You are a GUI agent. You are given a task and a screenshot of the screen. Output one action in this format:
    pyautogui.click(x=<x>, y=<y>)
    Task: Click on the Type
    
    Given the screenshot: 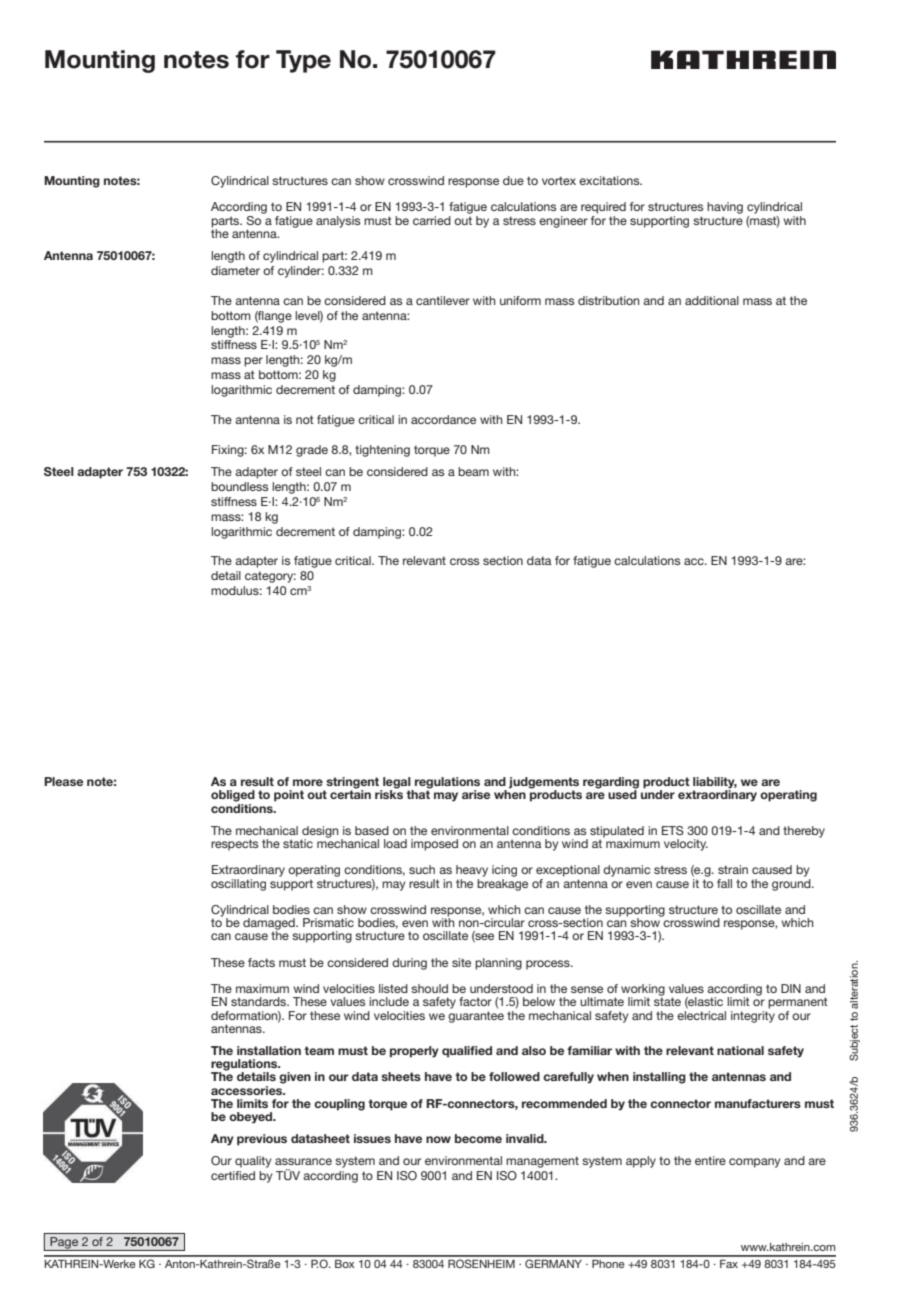 What is the action you would take?
    pyautogui.click(x=303, y=61)
